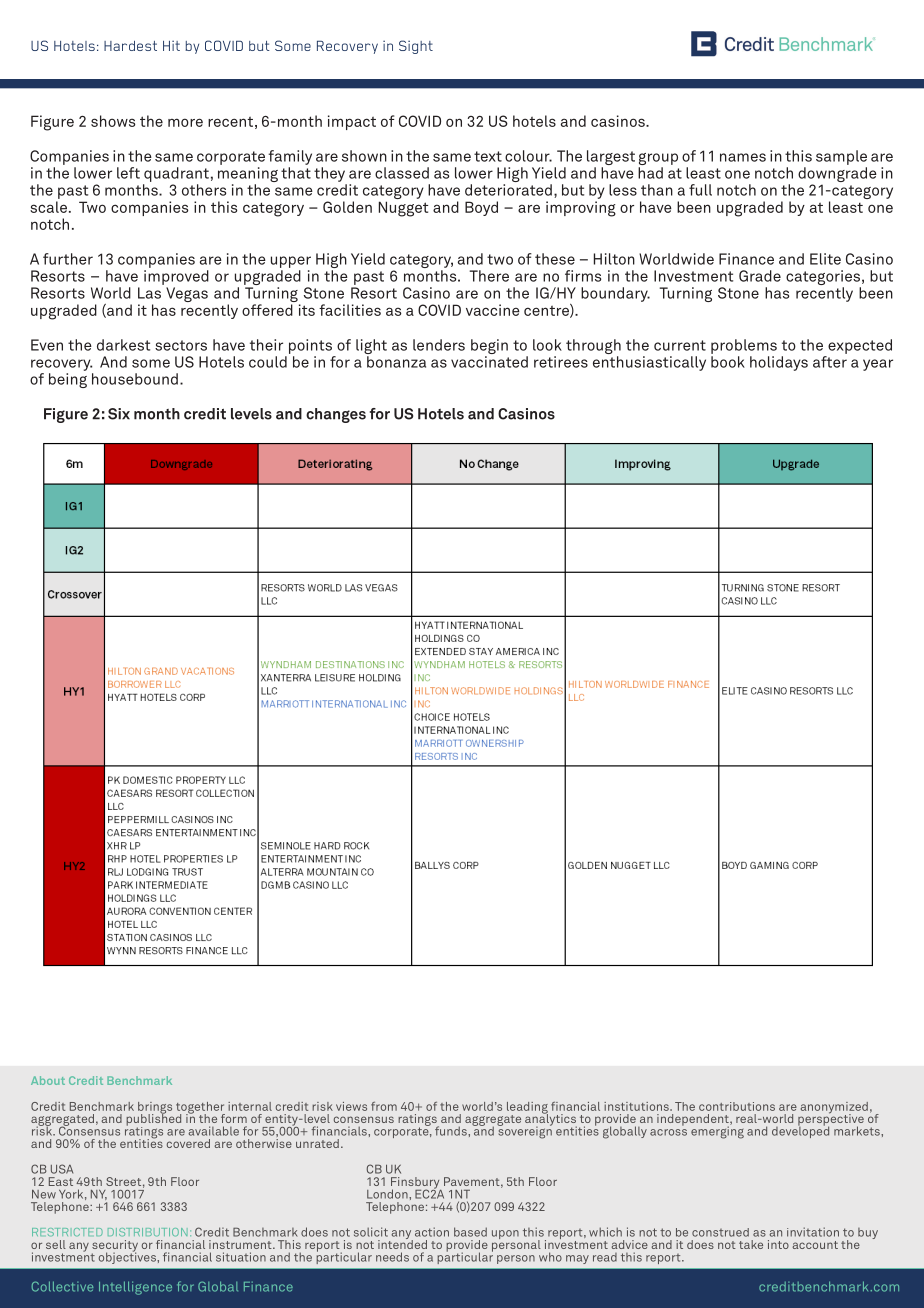 The height and width of the screenshot is (1308, 924). Describe the element at coordinates (489, 362) in the screenshot. I see `vaccinated` at that location.
